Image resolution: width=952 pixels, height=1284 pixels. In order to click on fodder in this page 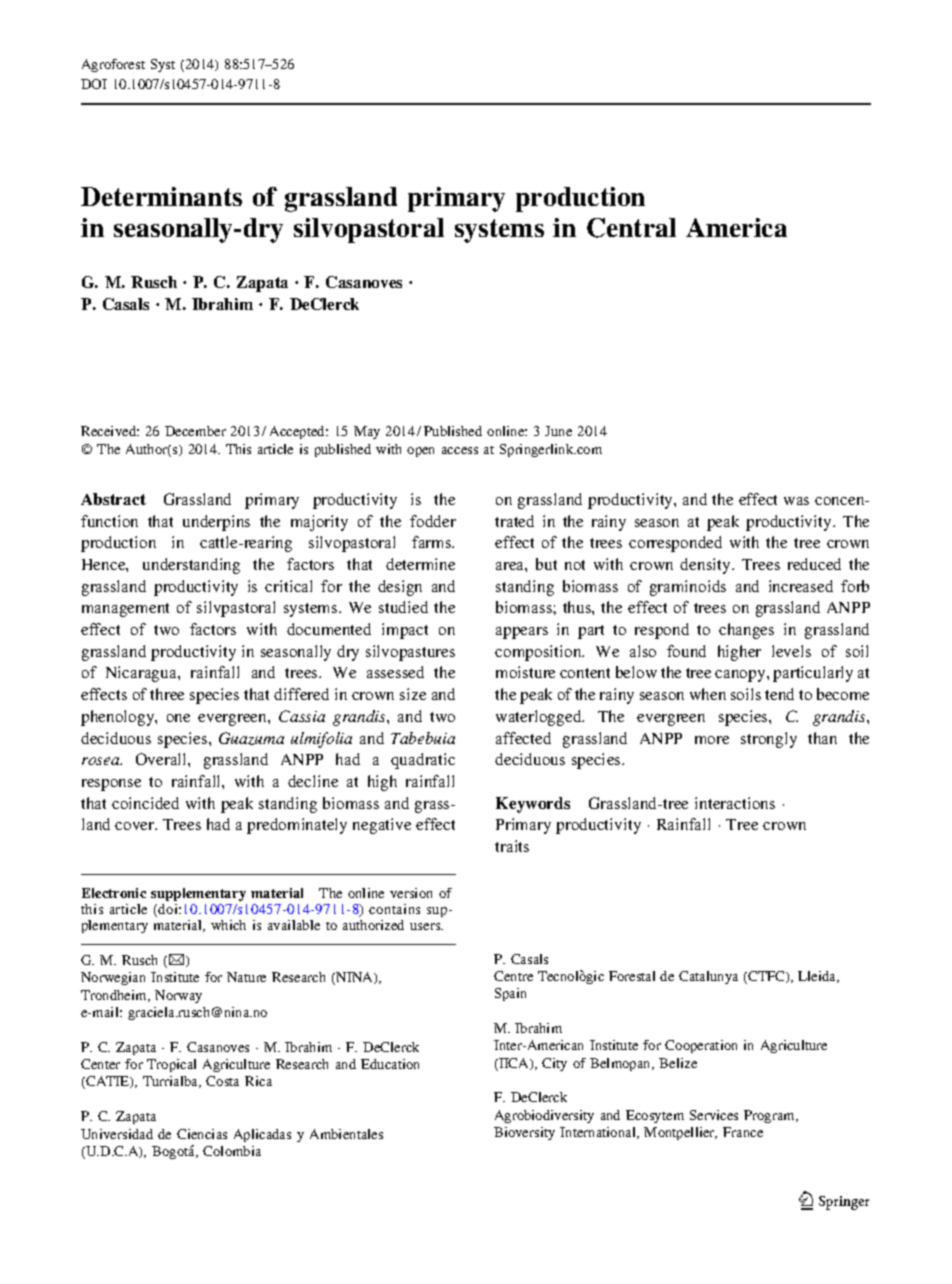, I will do `click(433, 521)`.
